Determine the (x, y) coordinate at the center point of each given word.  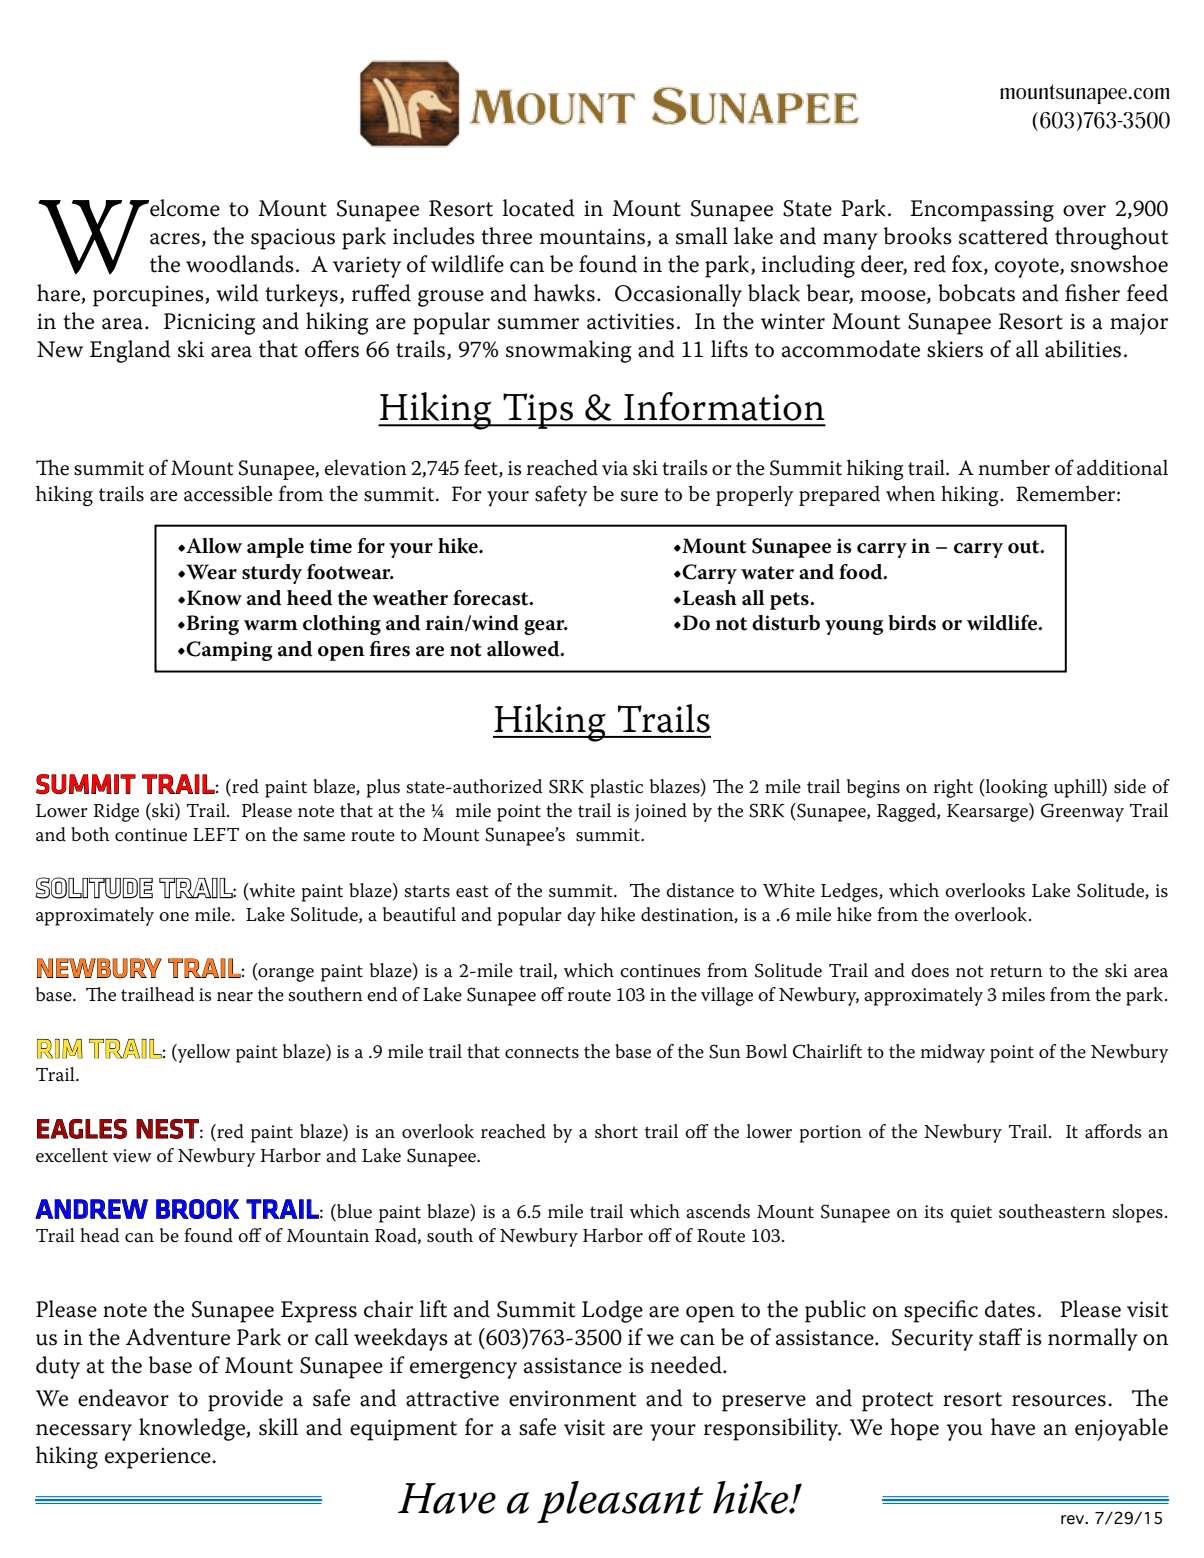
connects (542, 1052)
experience (159, 1458)
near (235, 997)
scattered (1003, 236)
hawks (564, 293)
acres (175, 239)
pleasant (620, 1502)
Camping (229, 651)
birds (912, 623)
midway (953, 1053)
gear (545, 627)
